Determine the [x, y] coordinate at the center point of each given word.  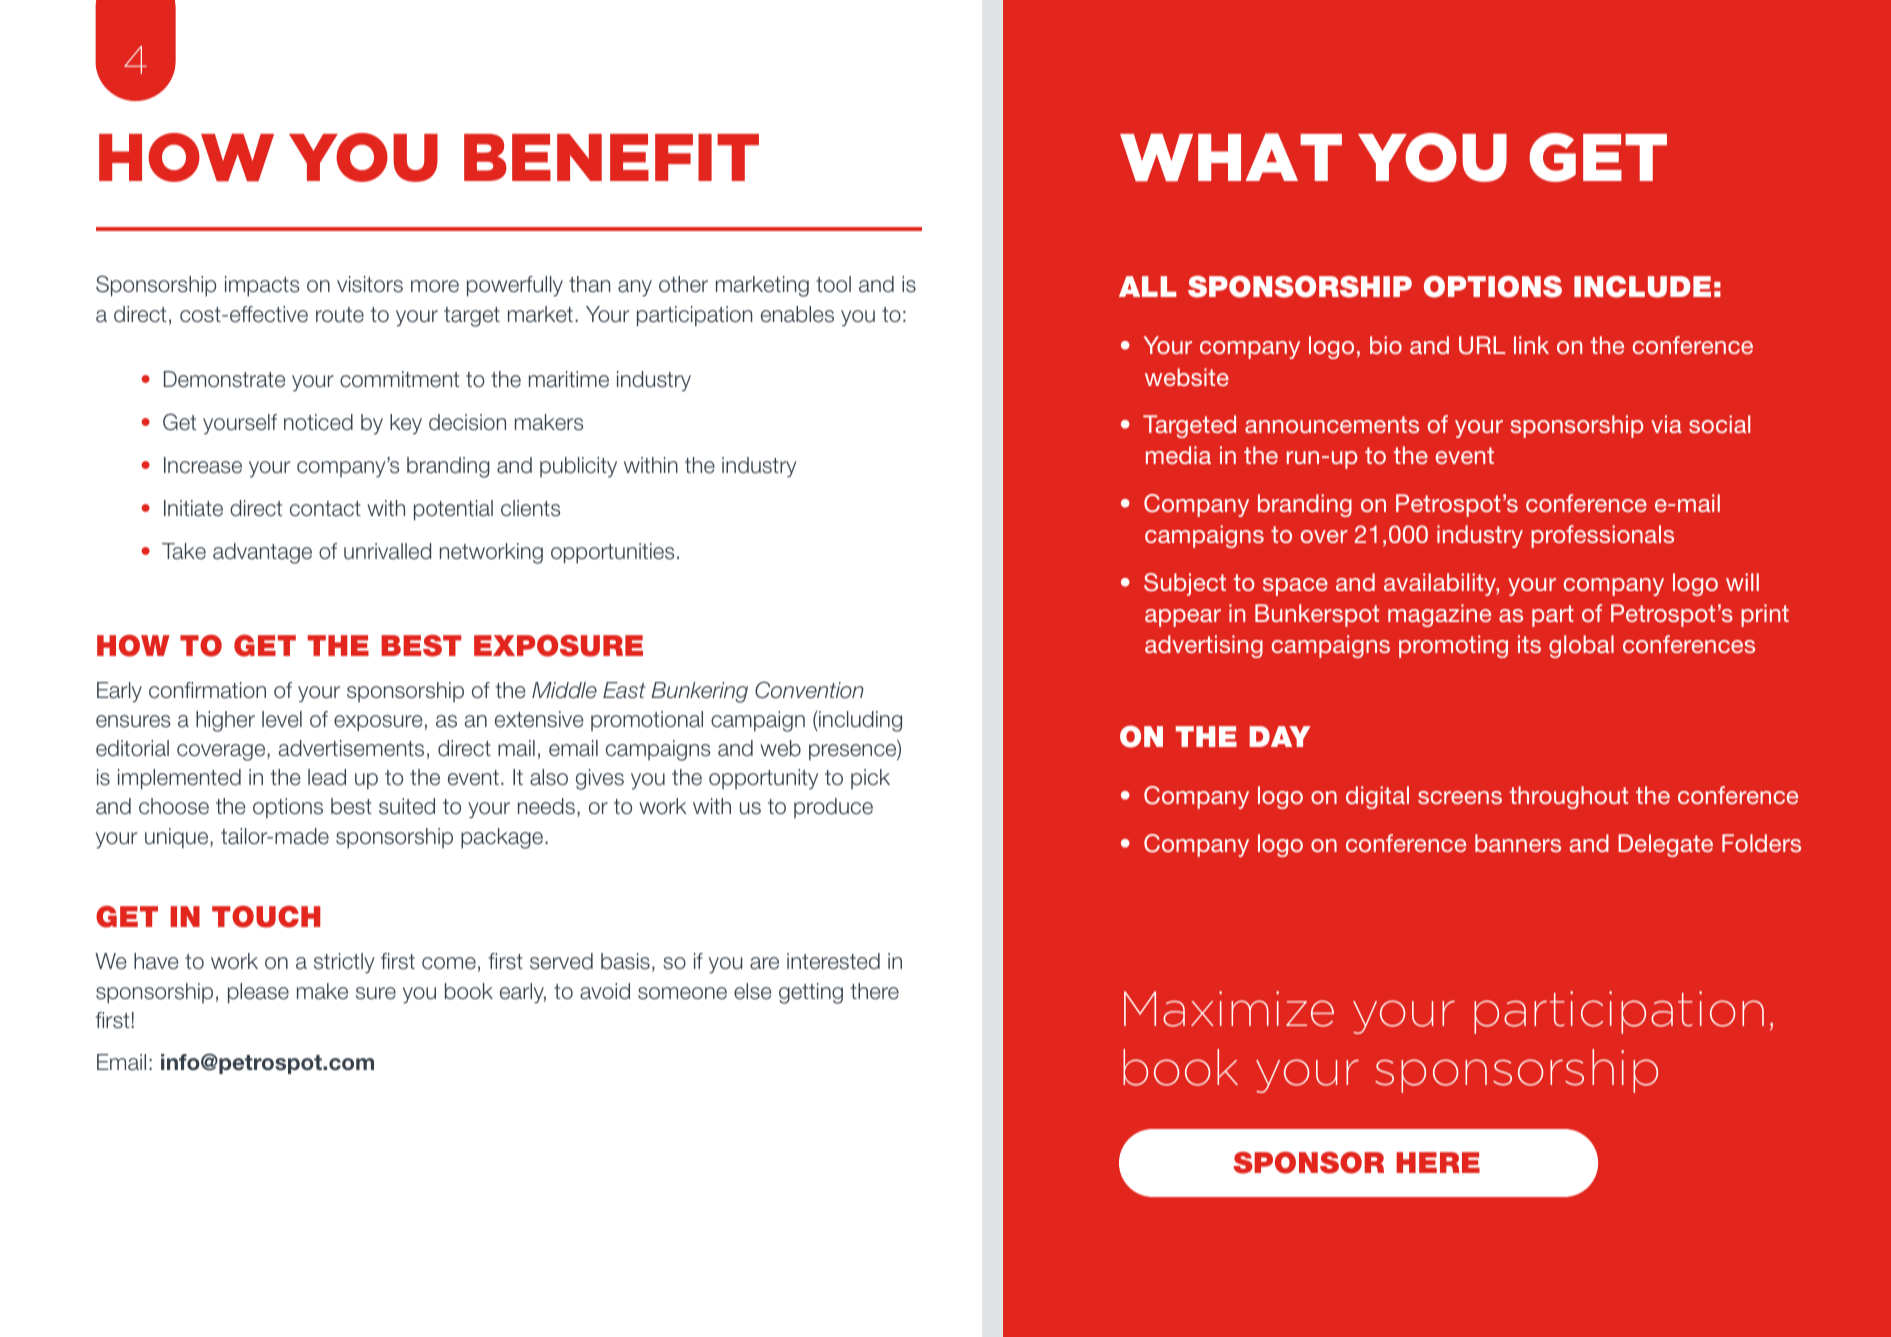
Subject [1185, 584]
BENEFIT [611, 157]
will [1742, 582]
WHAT [1231, 157]
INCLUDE [1642, 286]
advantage [262, 553]
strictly [344, 963]
